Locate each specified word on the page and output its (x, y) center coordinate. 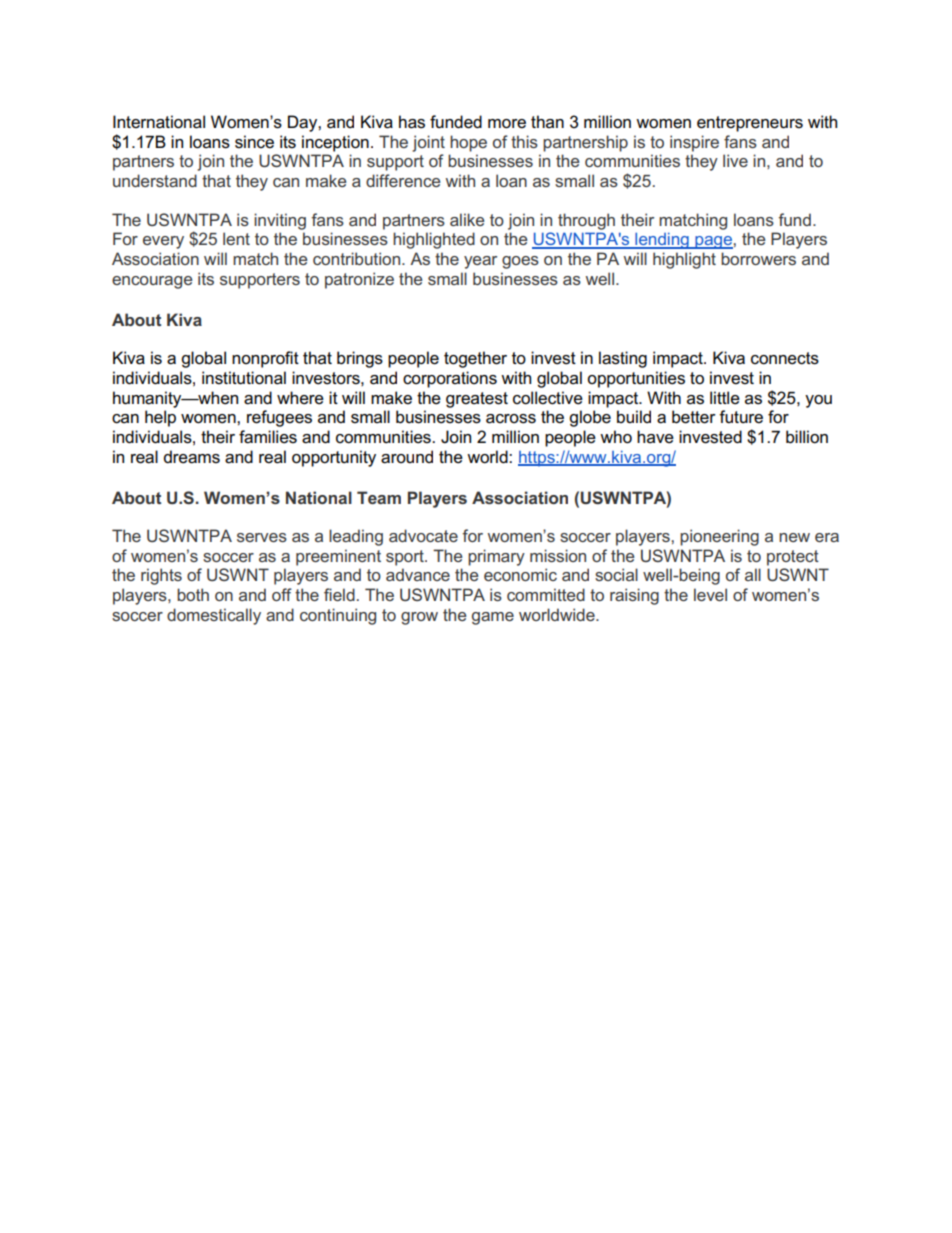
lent (236, 238)
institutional (244, 378)
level (710, 594)
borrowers (758, 258)
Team (379, 497)
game (493, 618)
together (475, 359)
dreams (192, 457)
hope (468, 143)
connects (785, 358)
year (480, 262)
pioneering (719, 537)
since (254, 142)
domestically (214, 616)
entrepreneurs (750, 124)
